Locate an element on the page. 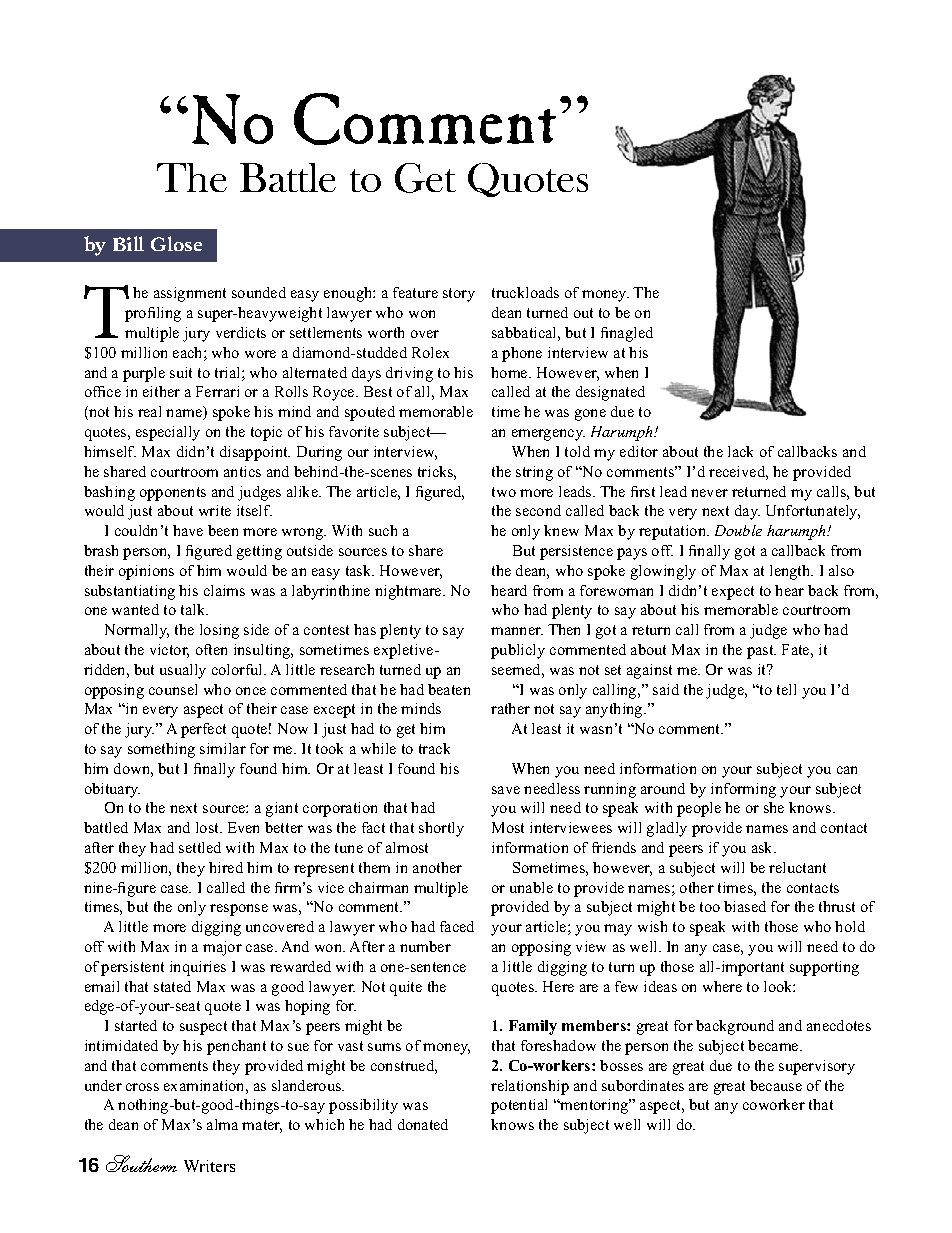  story is located at coordinates (459, 295).
